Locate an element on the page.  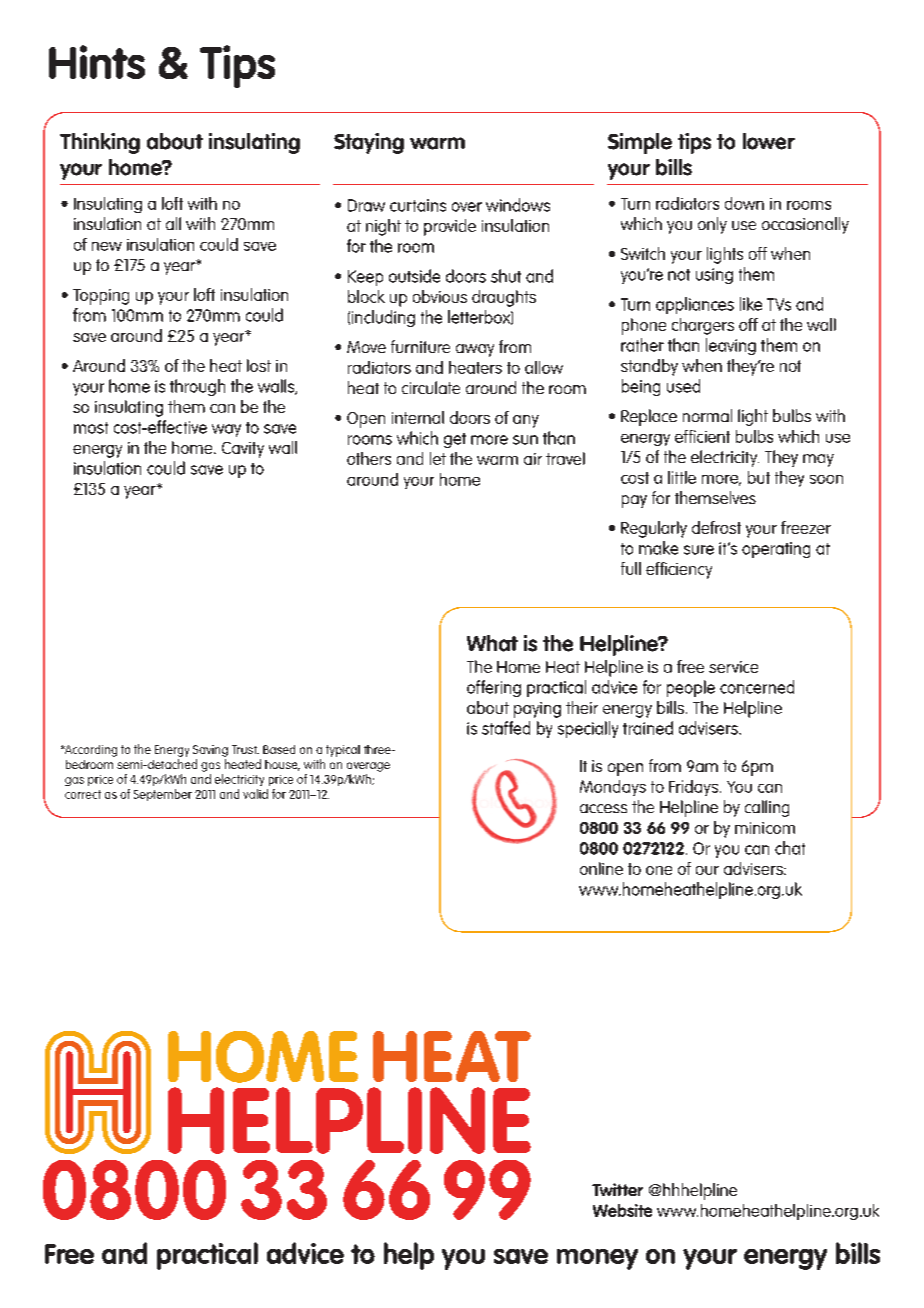
money is located at coordinates (597, 1259).
